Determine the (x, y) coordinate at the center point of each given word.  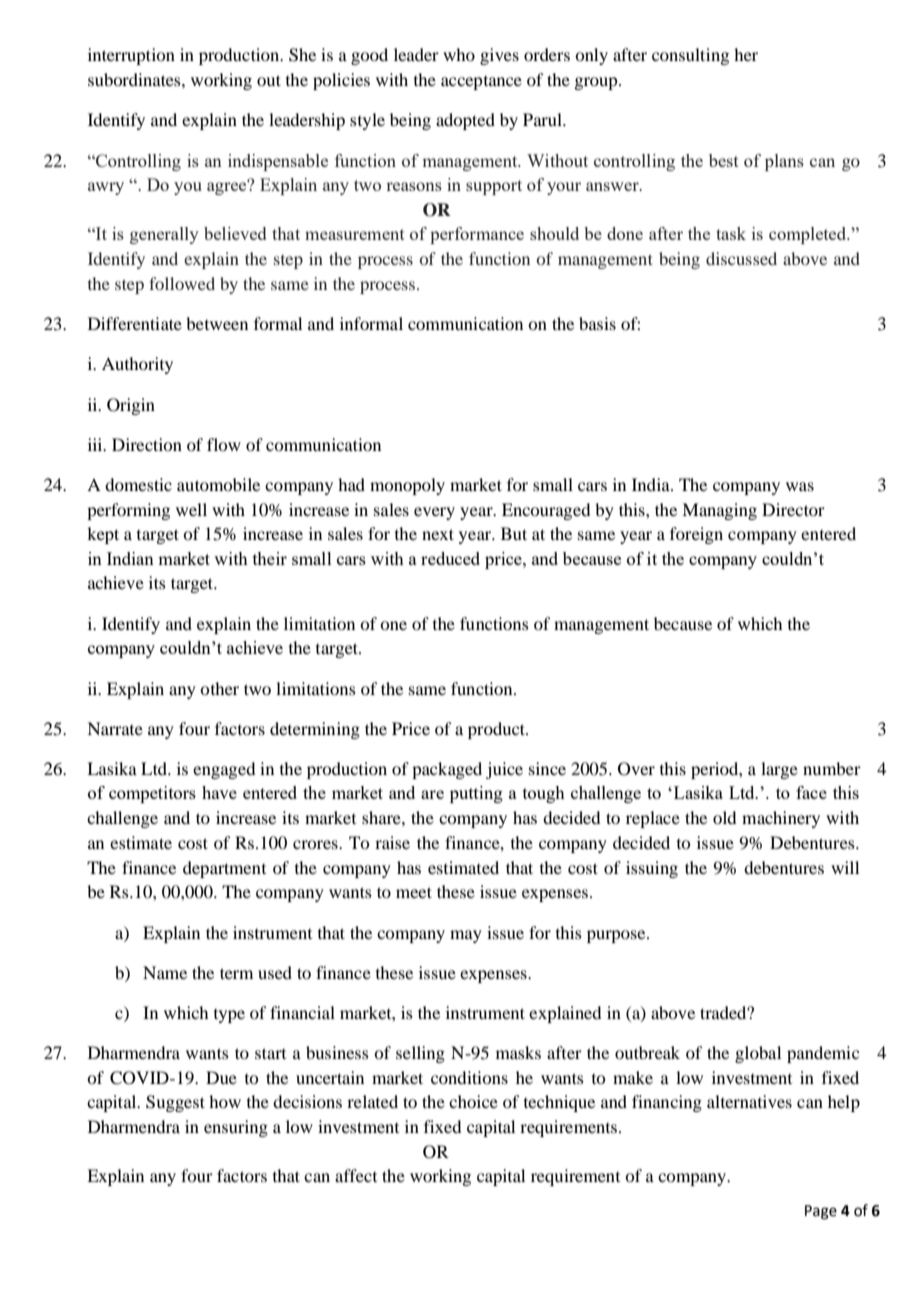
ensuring (236, 1128)
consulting (690, 56)
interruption (131, 56)
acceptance (481, 83)
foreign (696, 535)
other (219, 688)
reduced (450, 558)
